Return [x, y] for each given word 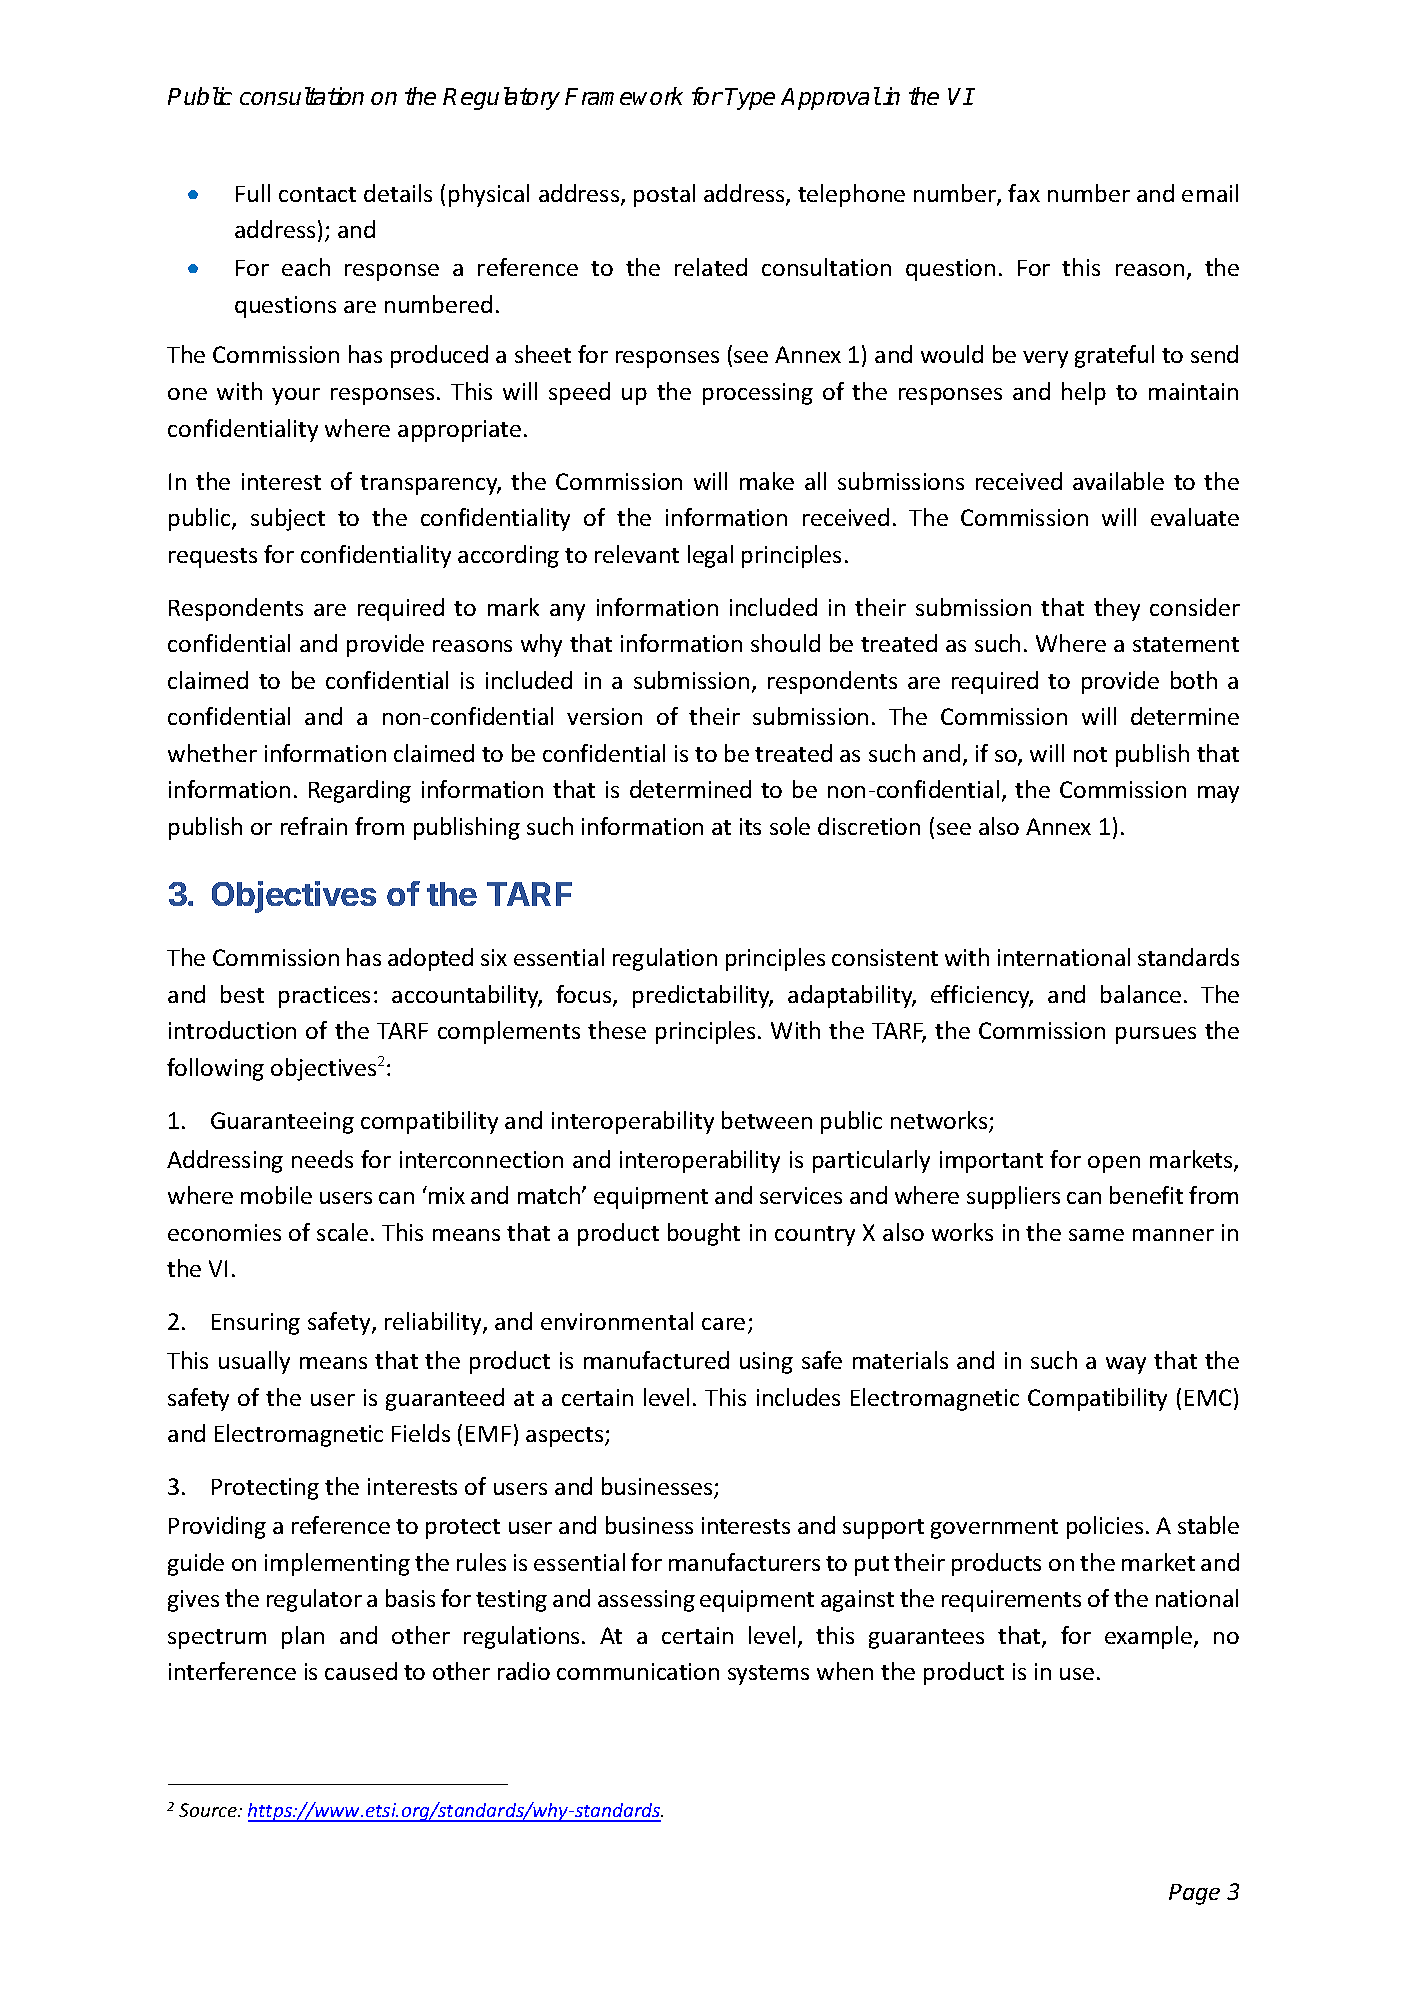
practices [324, 997]
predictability [703, 996]
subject [288, 519]
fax [1024, 193]
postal [664, 195]
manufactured [656, 1360]
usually [254, 1362]
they [1117, 609]
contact [317, 194]
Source [209, 1810]
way [1126, 1365]
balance [1141, 994]
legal [710, 556]
